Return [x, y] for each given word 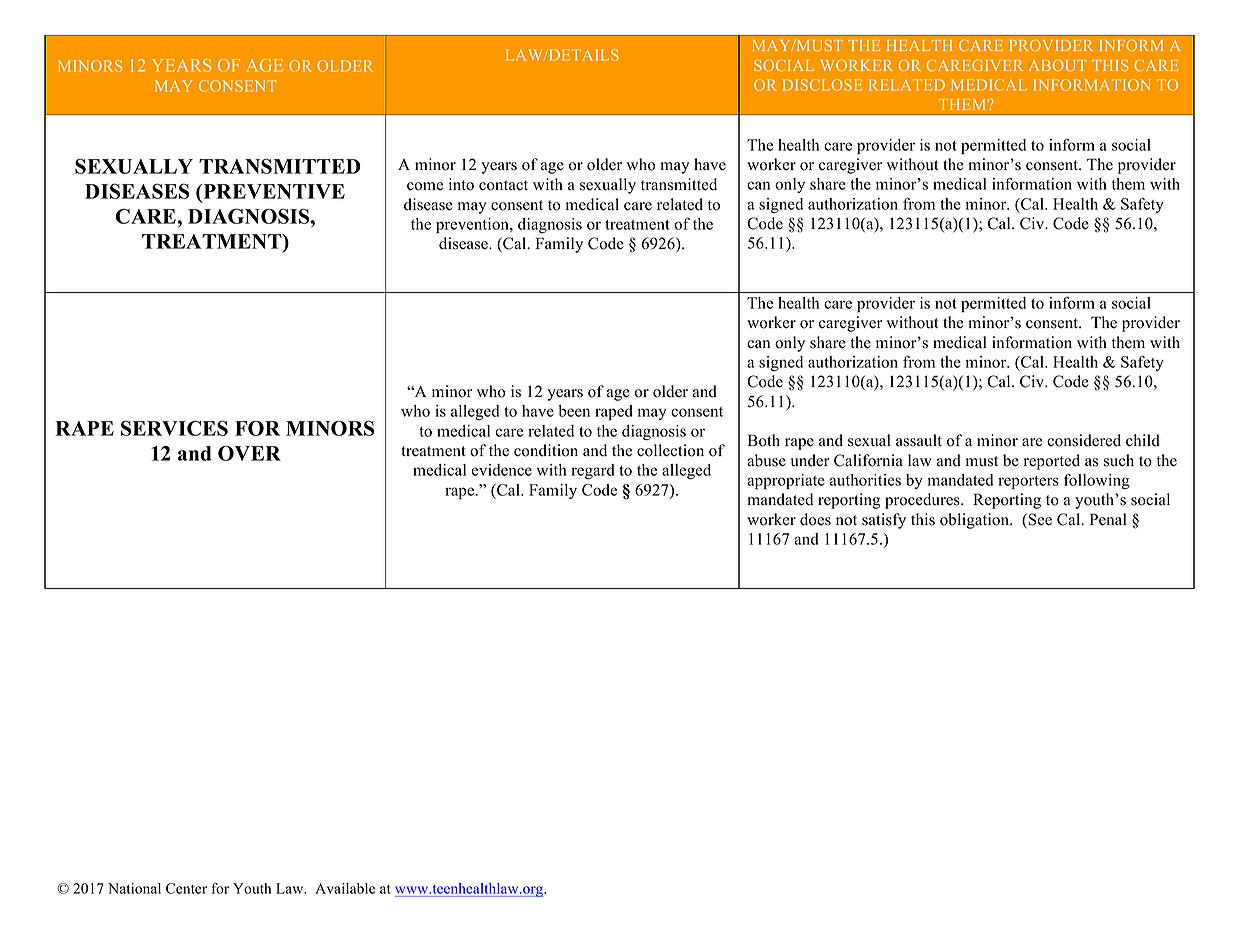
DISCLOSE [823, 85]
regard [593, 471]
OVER [249, 453]
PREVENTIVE [273, 193]
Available [345, 888]
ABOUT [1058, 65]
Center [186, 888]
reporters [1028, 482]
